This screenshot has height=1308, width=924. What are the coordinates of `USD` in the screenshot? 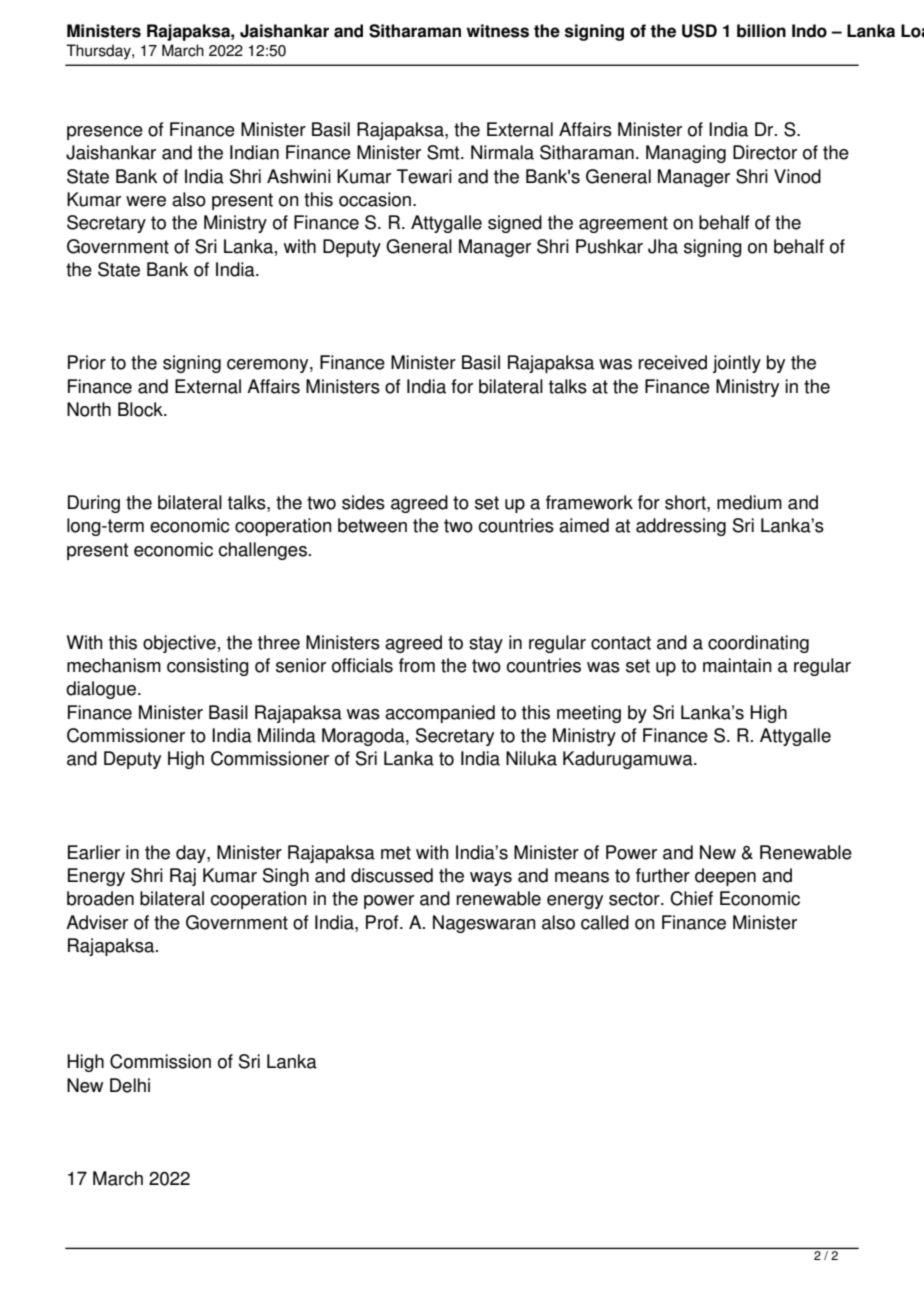 It's located at (699, 31).
